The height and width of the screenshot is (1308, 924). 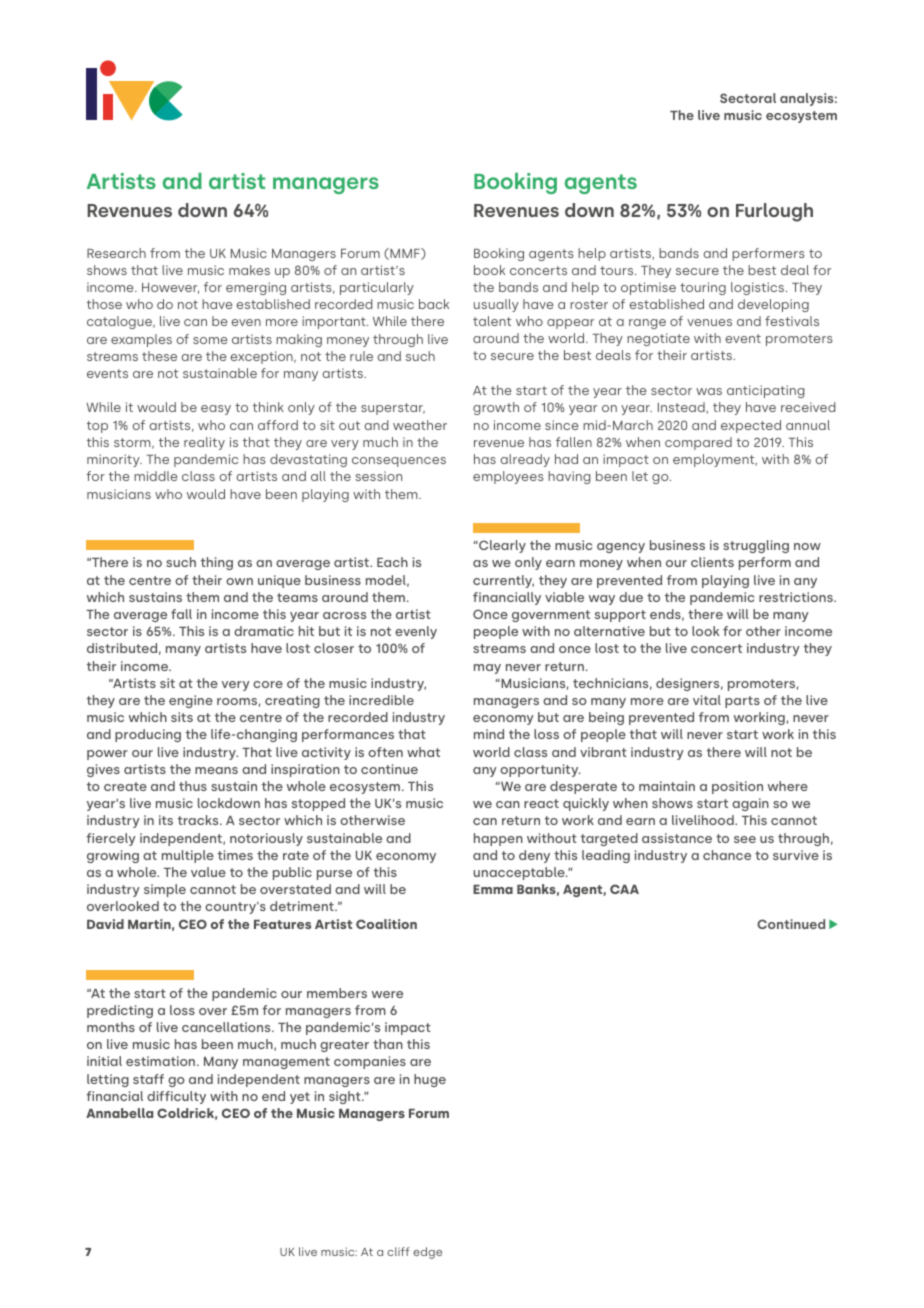 I want to click on Annabella, so click(x=119, y=1113).
